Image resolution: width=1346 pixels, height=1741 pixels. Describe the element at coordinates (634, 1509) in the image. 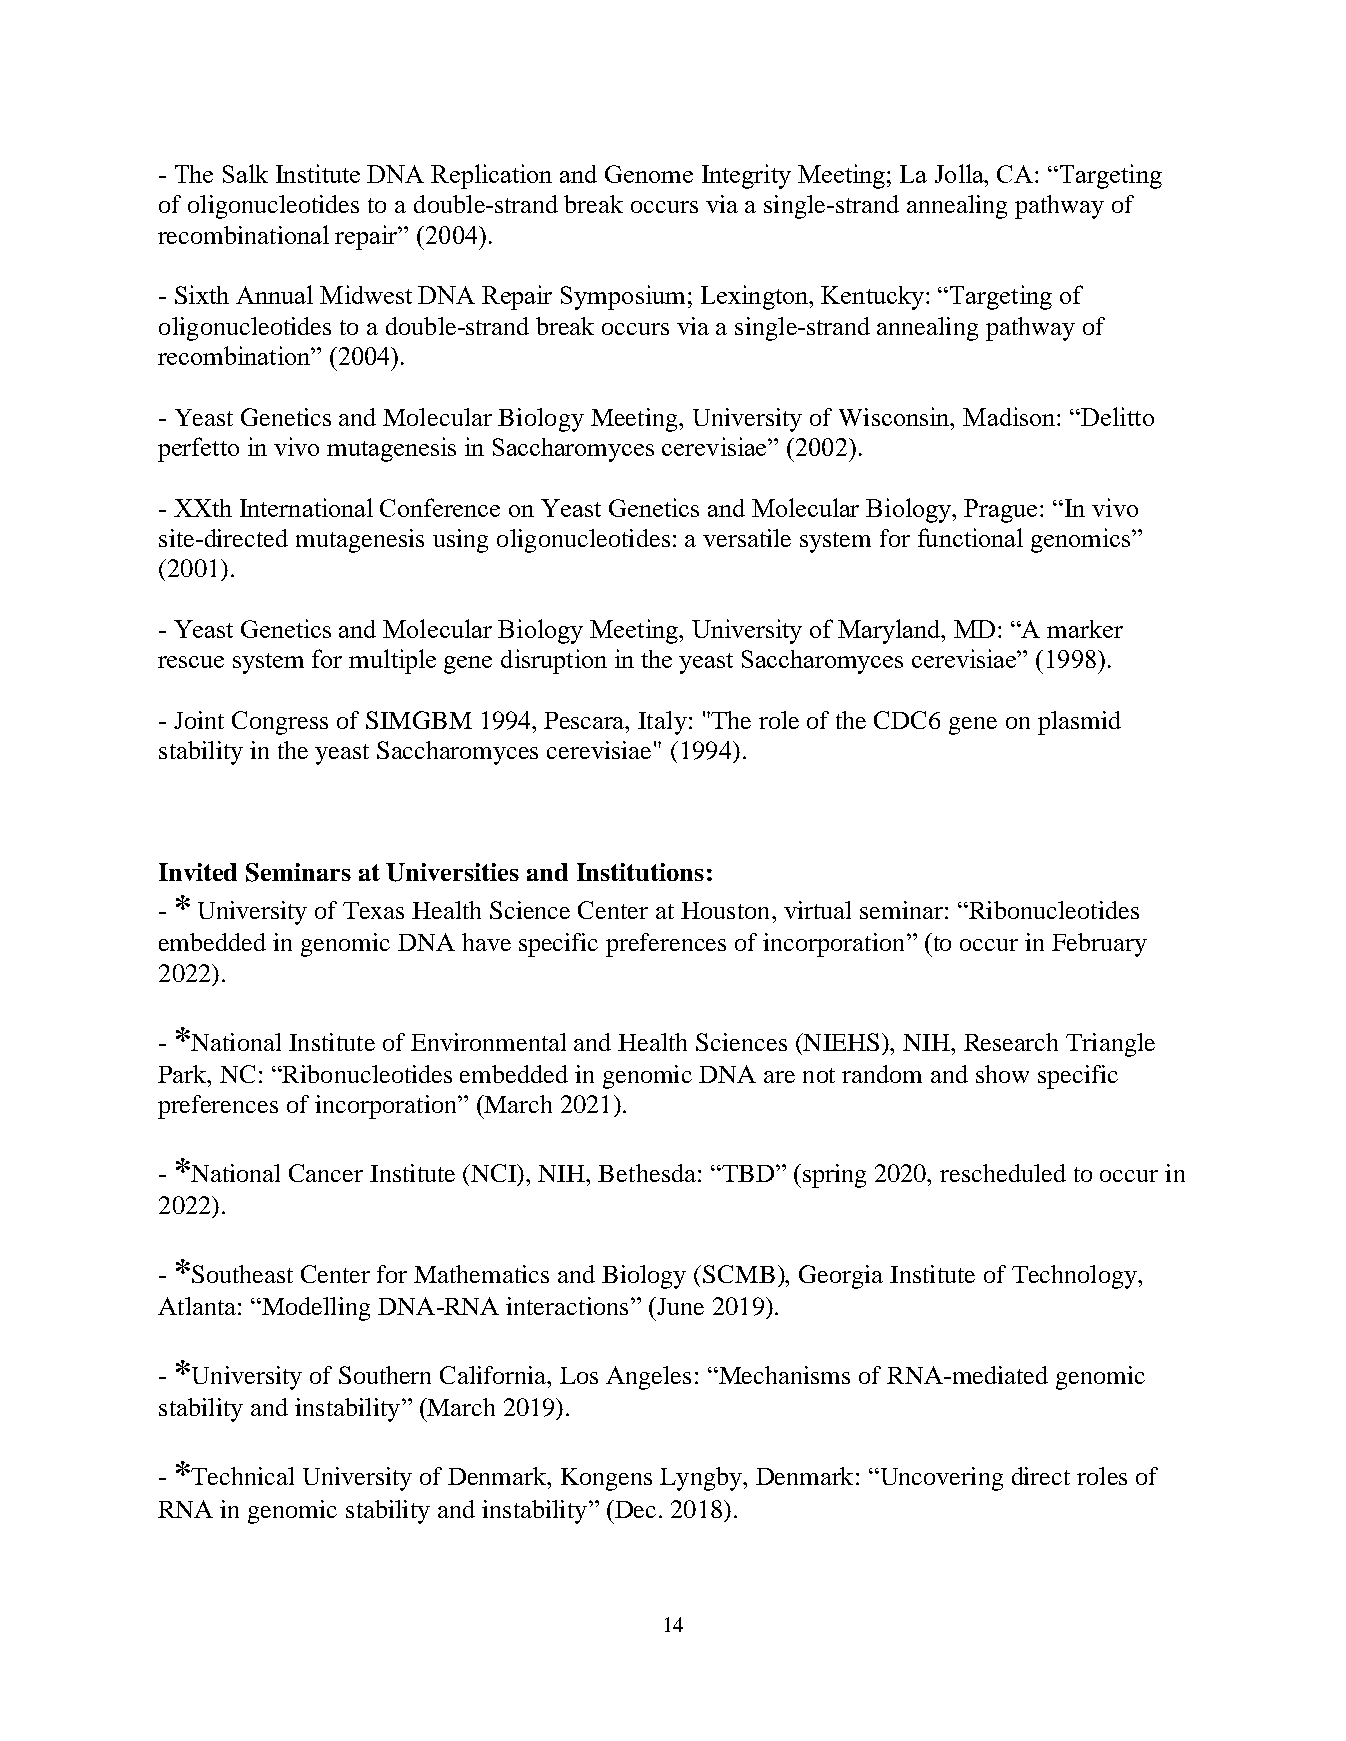

I see `Dec` at that location.
